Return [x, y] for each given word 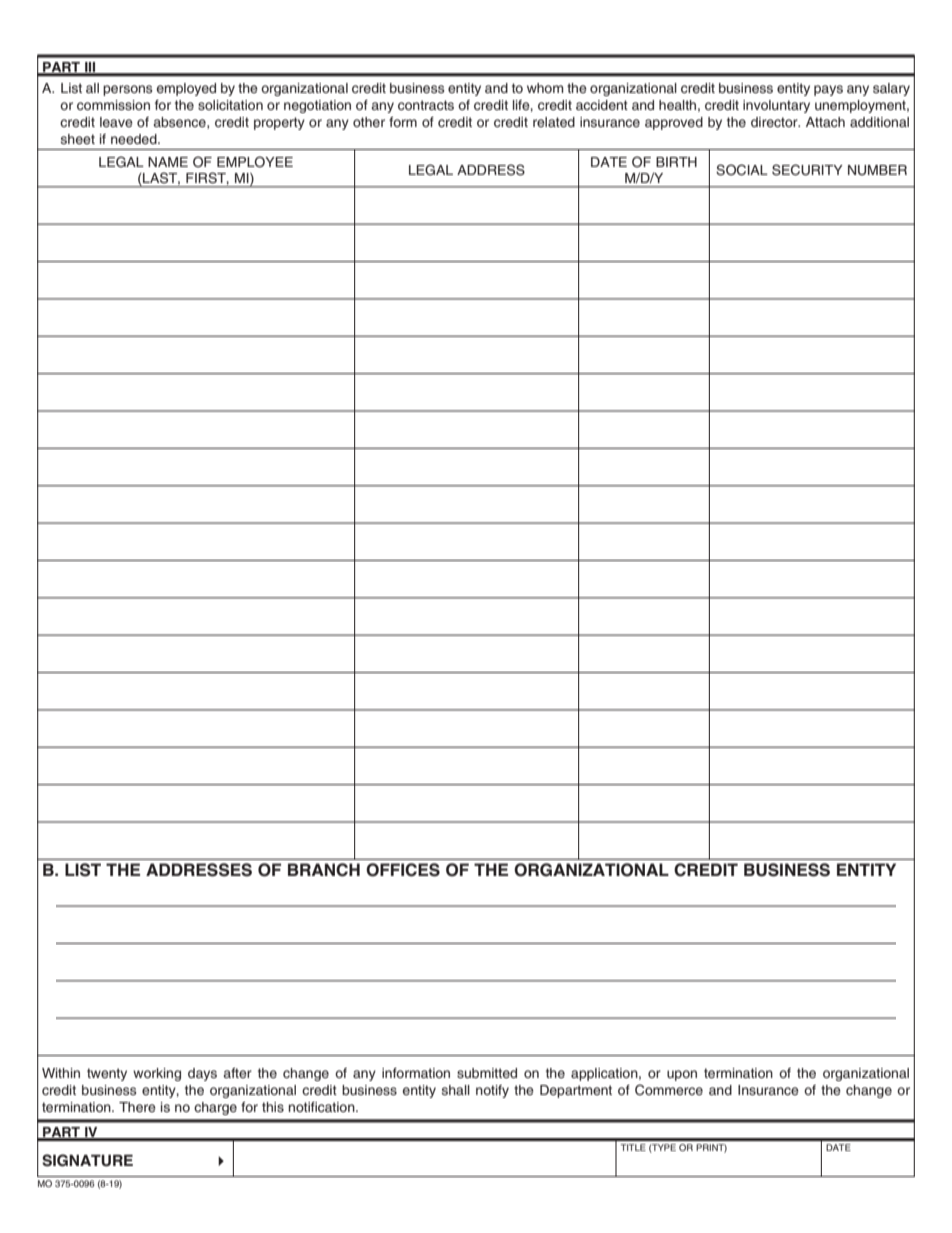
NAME [168, 162]
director [775, 122]
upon [682, 1075]
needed [135, 139]
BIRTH [676, 162]
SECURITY [807, 170]
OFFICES [403, 870]
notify [492, 1091]
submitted [487, 1073]
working [157, 1074]
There [137, 1107]
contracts [426, 105]
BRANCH [324, 870]
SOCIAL [742, 170]
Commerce [669, 1090]
